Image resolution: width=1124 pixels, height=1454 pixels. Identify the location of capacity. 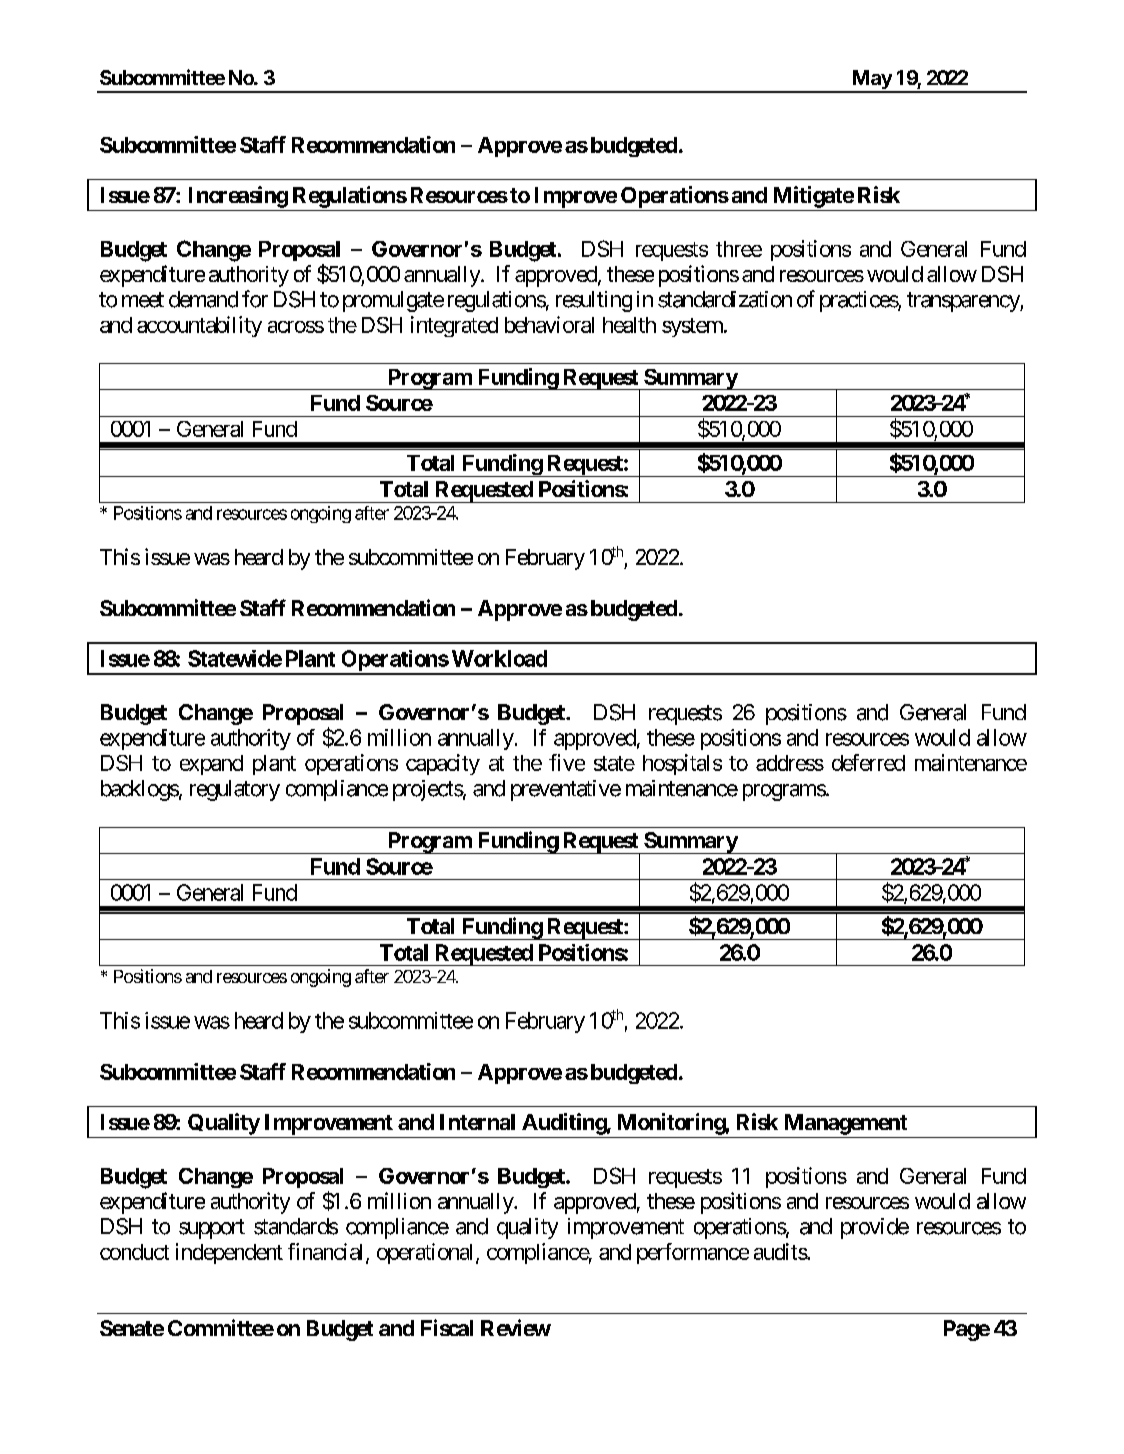
(443, 764).
